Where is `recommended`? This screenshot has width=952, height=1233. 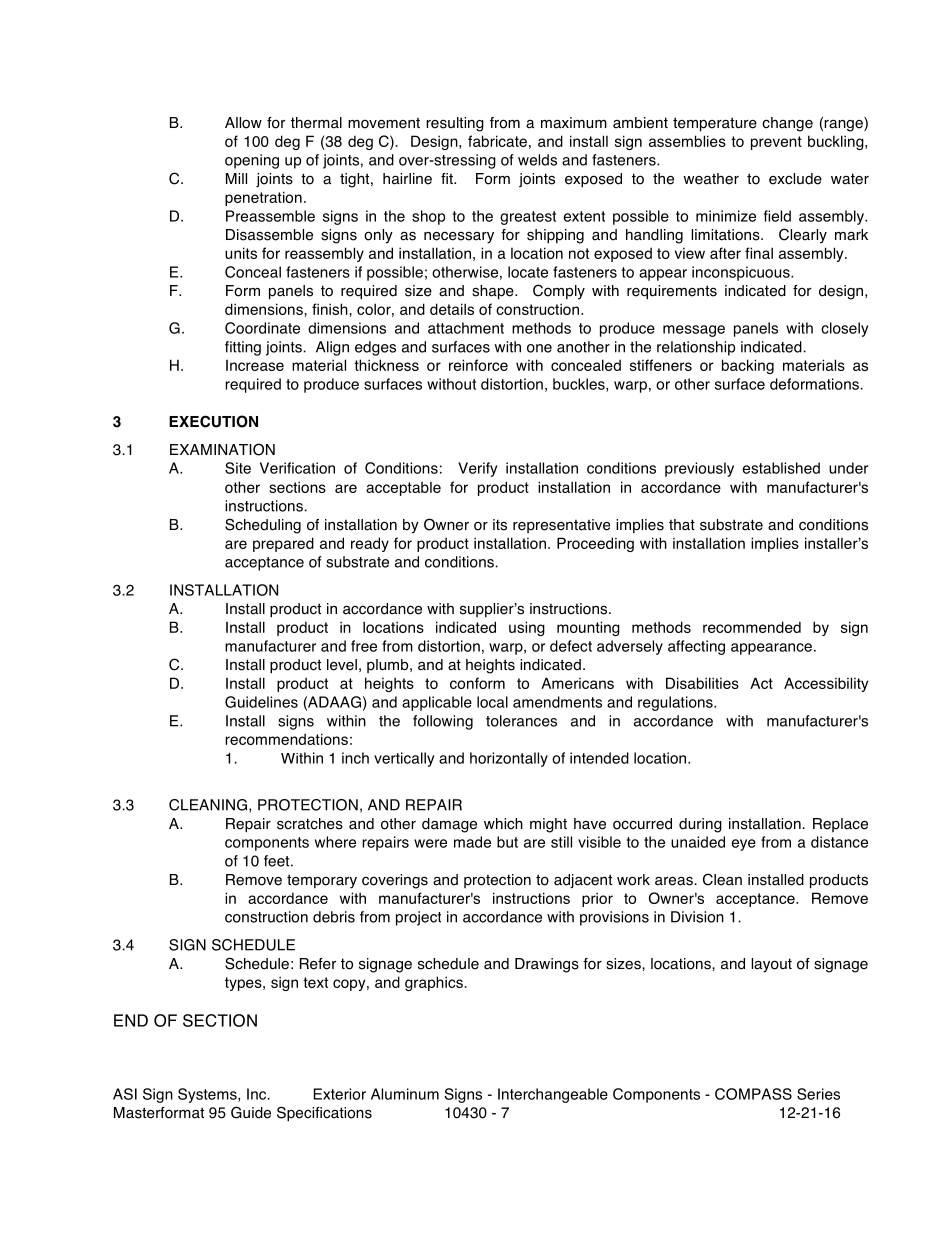
recommended is located at coordinates (752, 627).
